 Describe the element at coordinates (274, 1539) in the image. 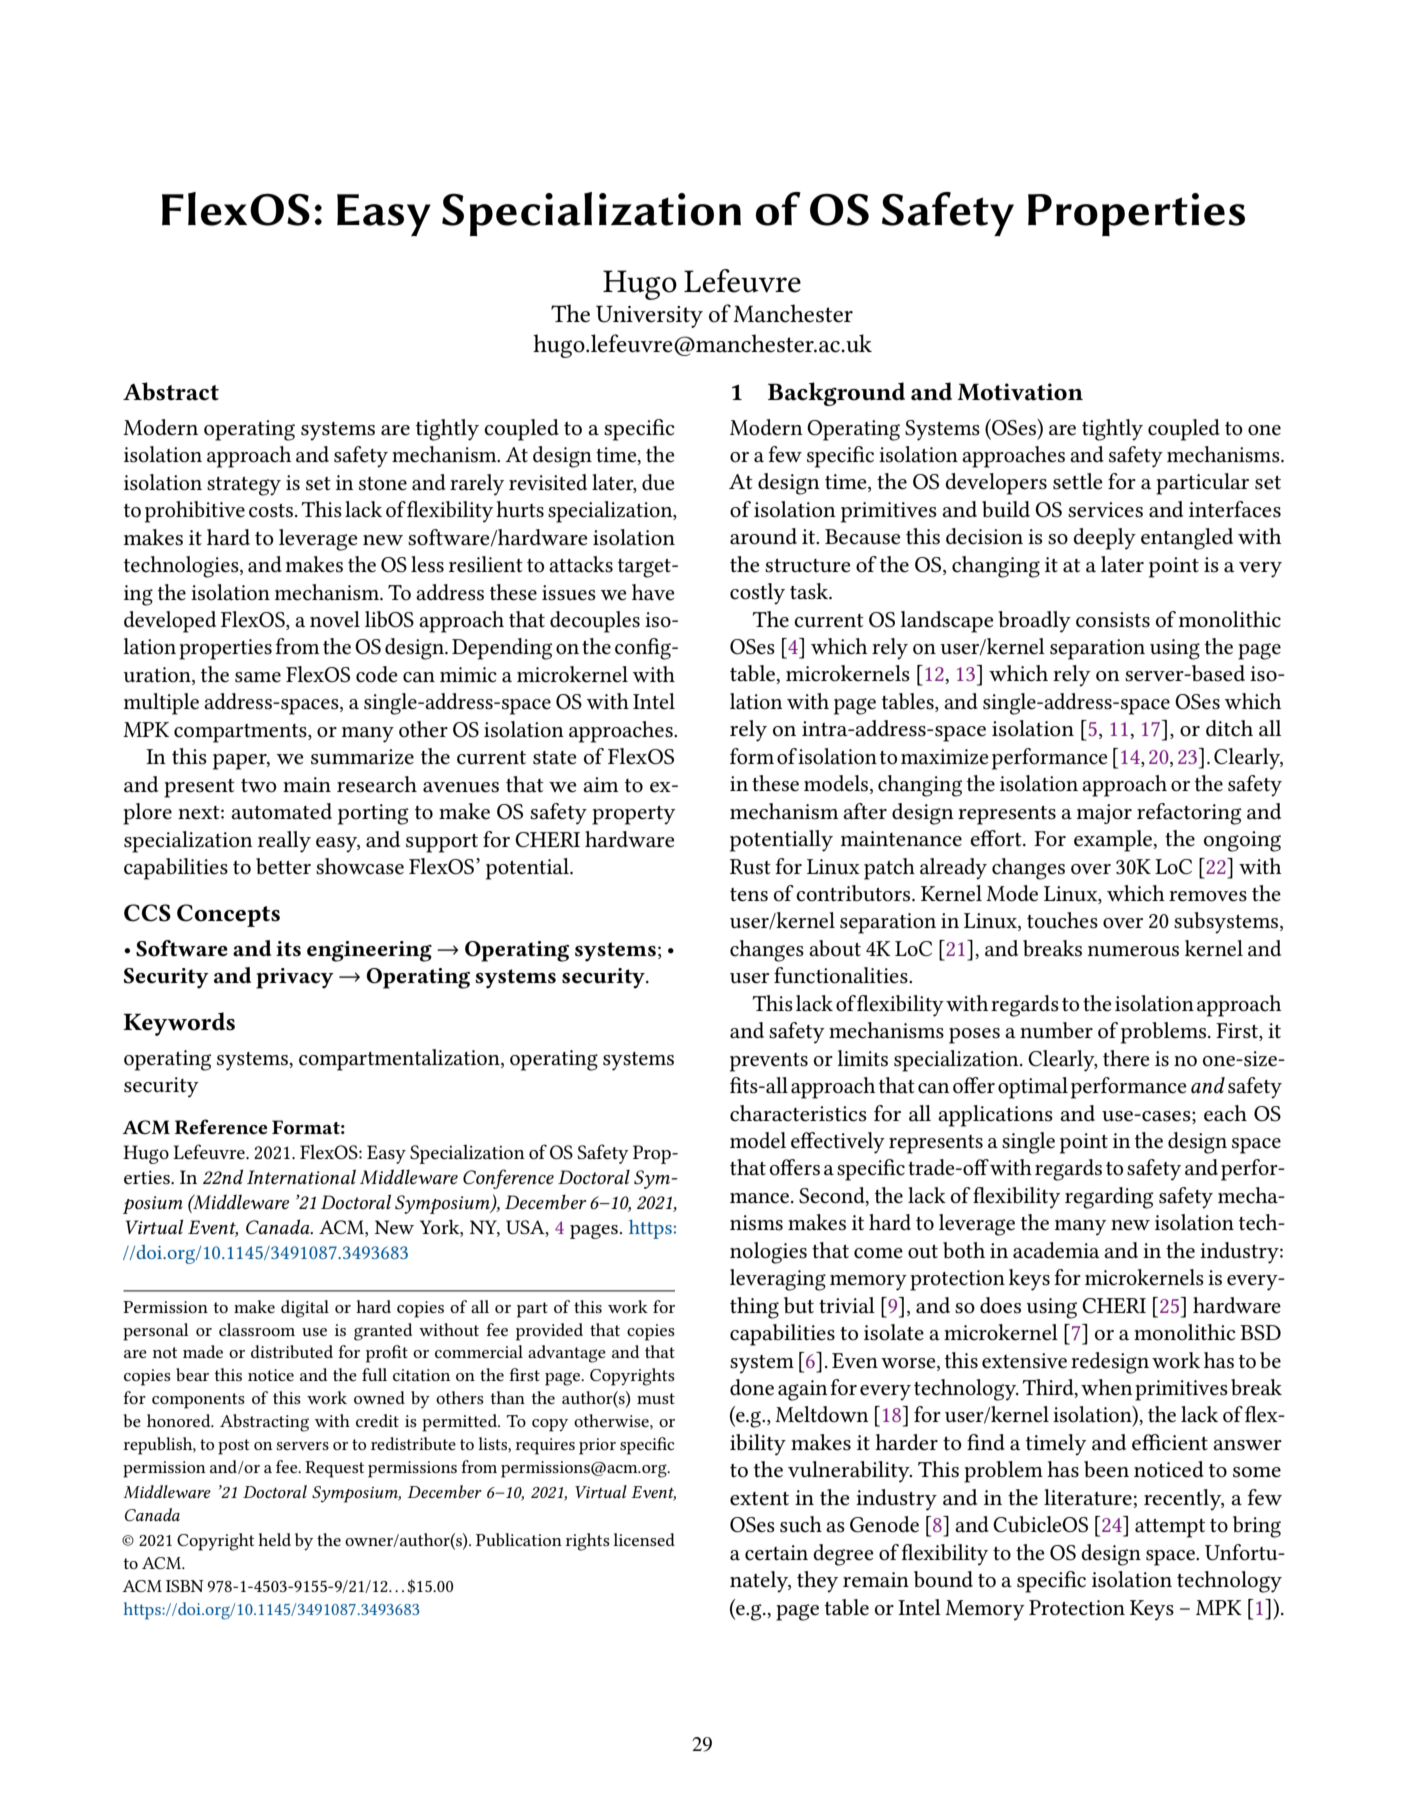

I see `held` at that location.
